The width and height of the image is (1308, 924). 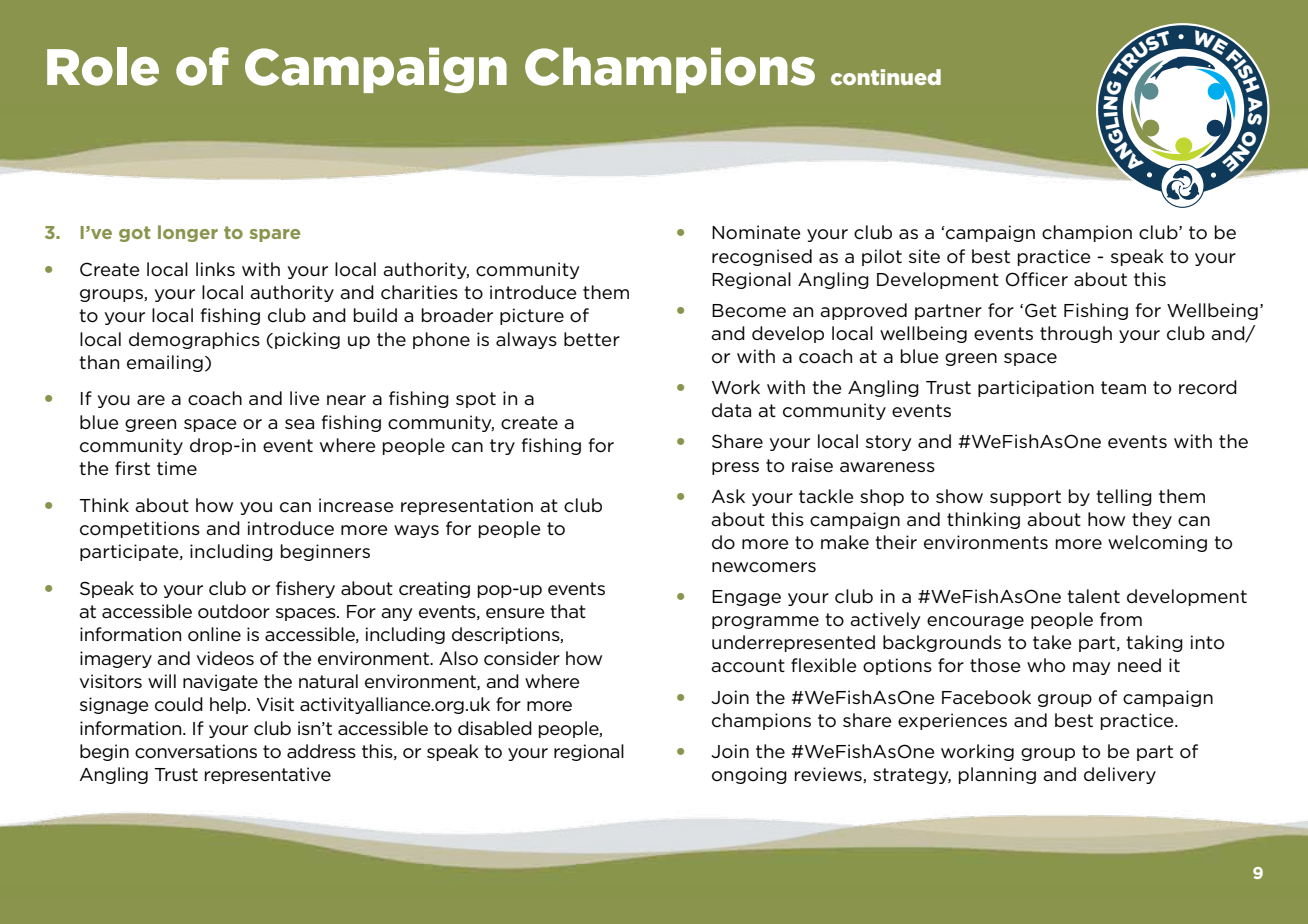 What do you see at coordinates (924, 256) in the image?
I see `site` at bounding box center [924, 256].
